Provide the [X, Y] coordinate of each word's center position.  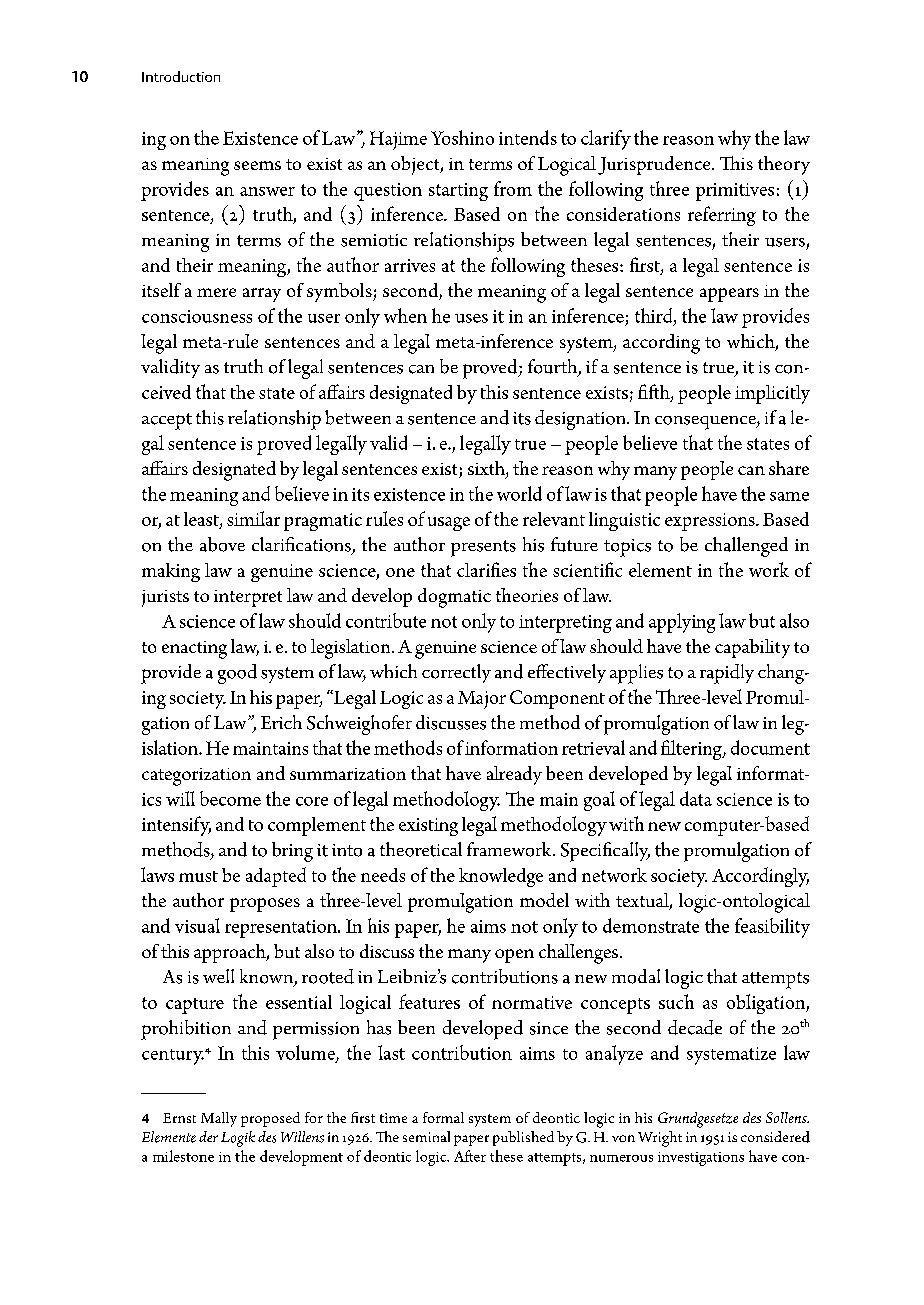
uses [471, 318]
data [696, 798]
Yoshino [462, 137]
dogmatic [454, 598]
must [198, 876]
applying [682, 623]
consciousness [197, 316]
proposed [270, 1119]
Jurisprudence [655, 165]
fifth [655, 392]
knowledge [501, 877]
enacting [194, 650]
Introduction [181, 76]
